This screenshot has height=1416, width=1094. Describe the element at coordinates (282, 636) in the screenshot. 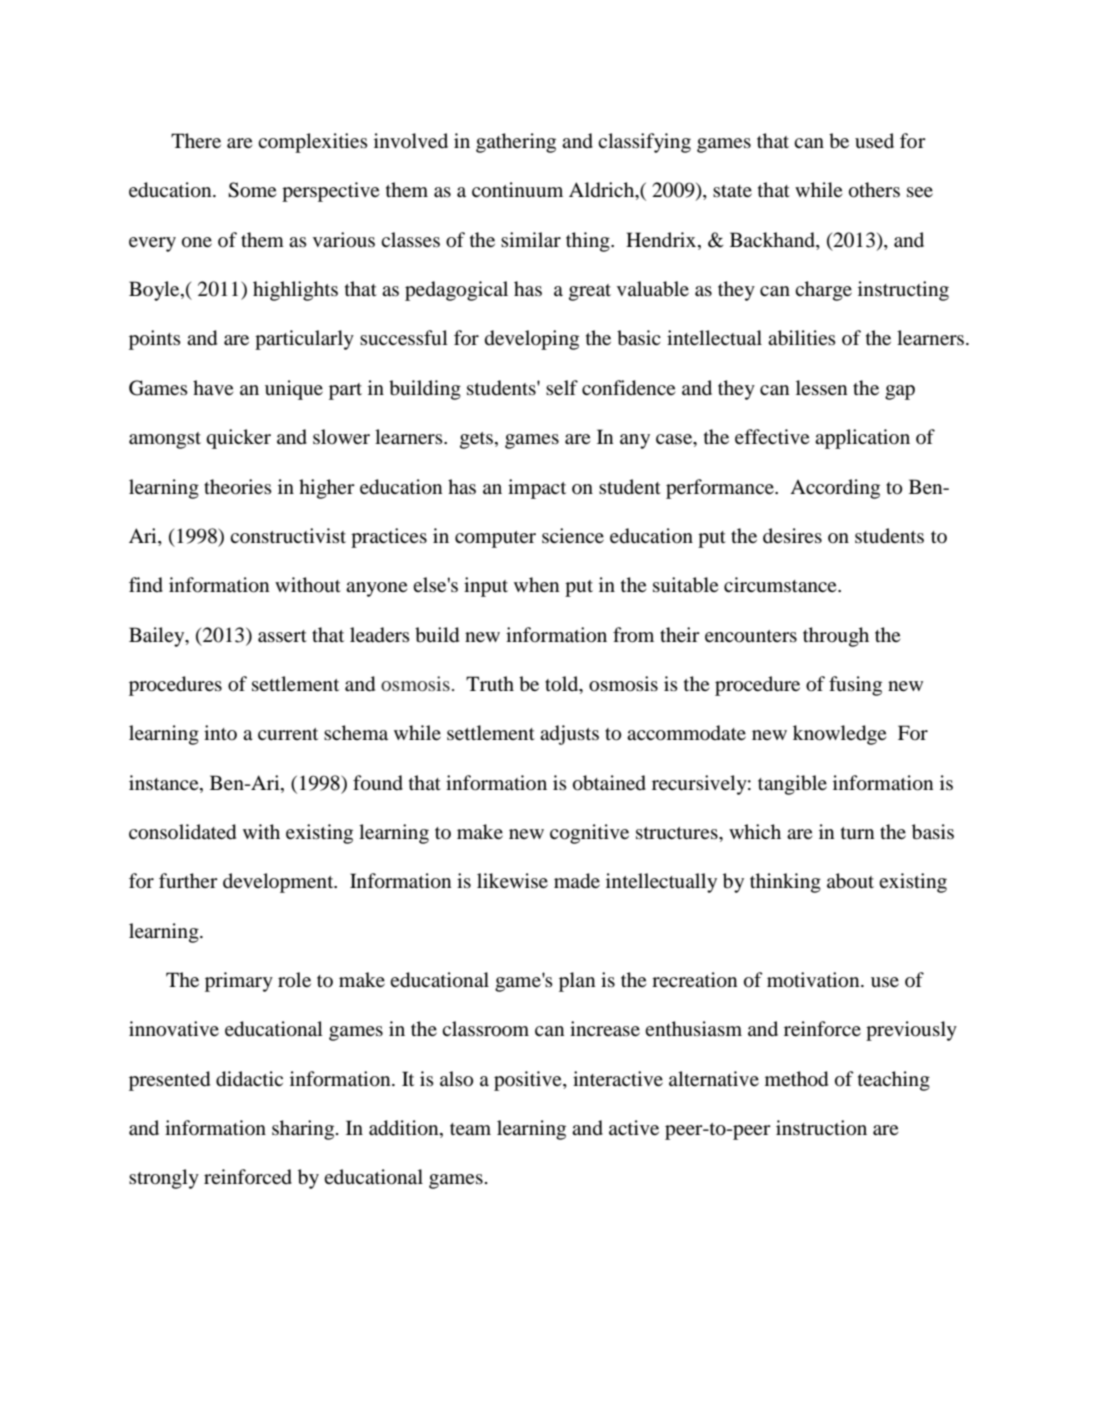

I see `assert` at that location.
